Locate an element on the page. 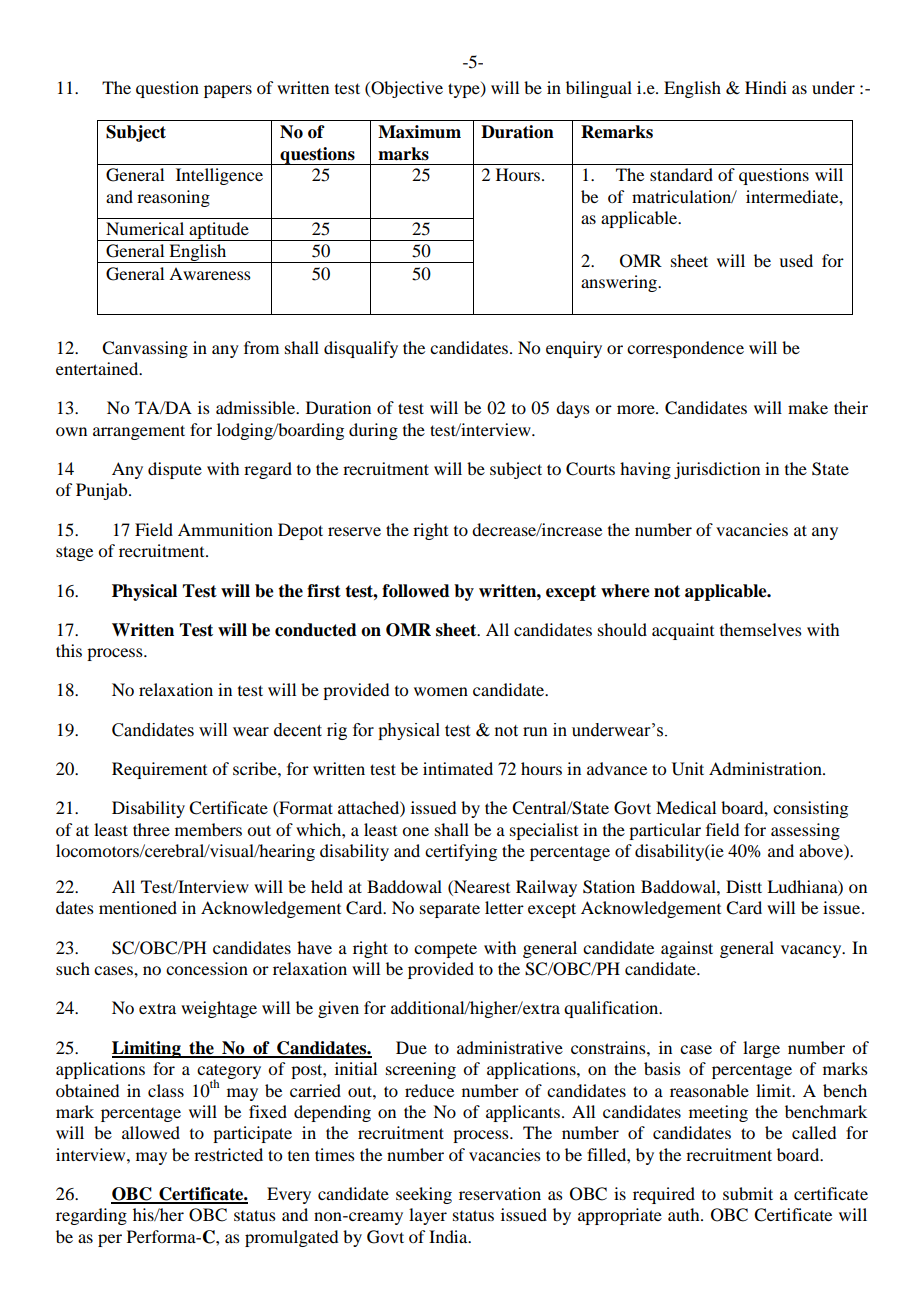 This page has height=1307, width=924. assessing is located at coordinates (805, 831).
